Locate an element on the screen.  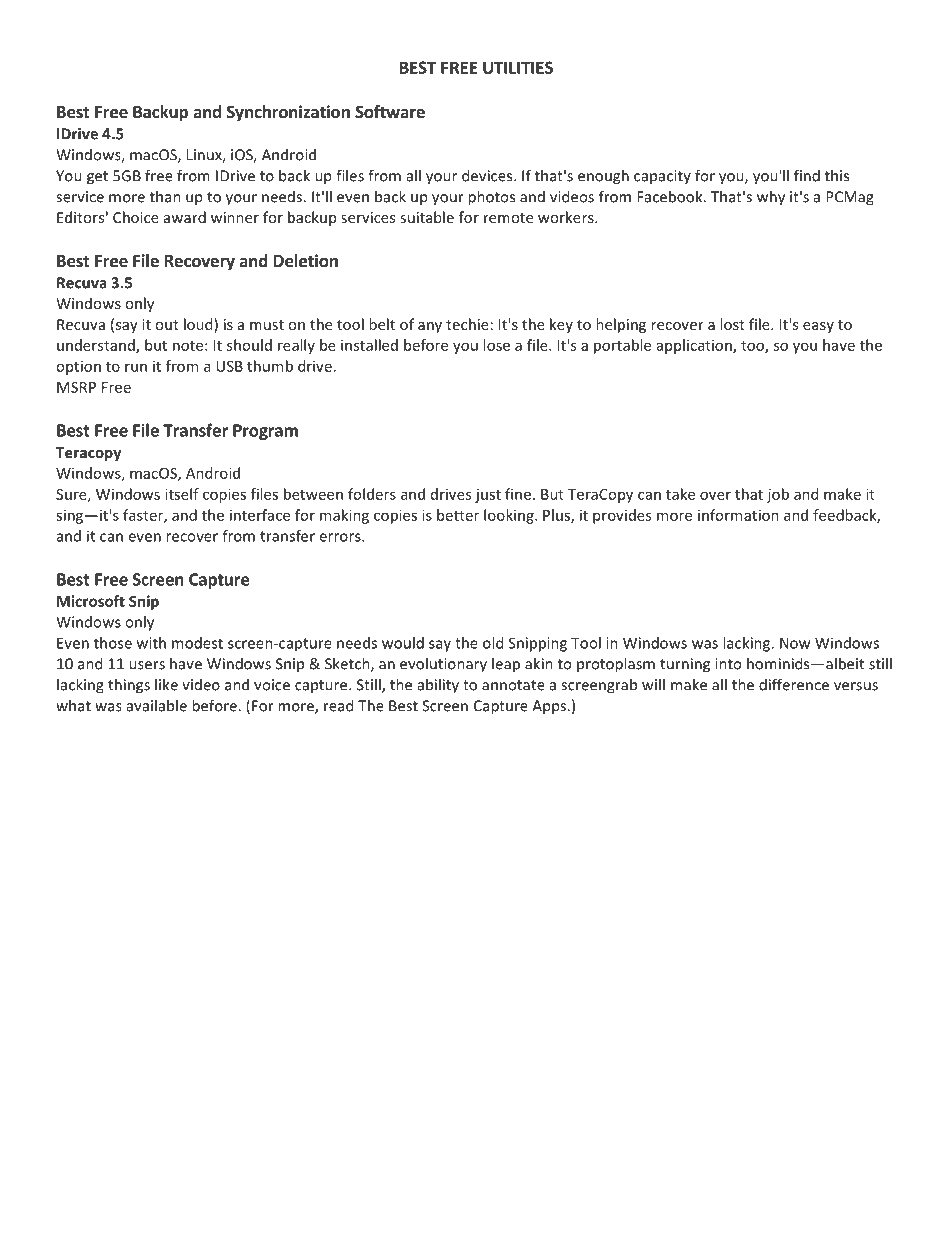
difference is located at coordinates (794, 684).
